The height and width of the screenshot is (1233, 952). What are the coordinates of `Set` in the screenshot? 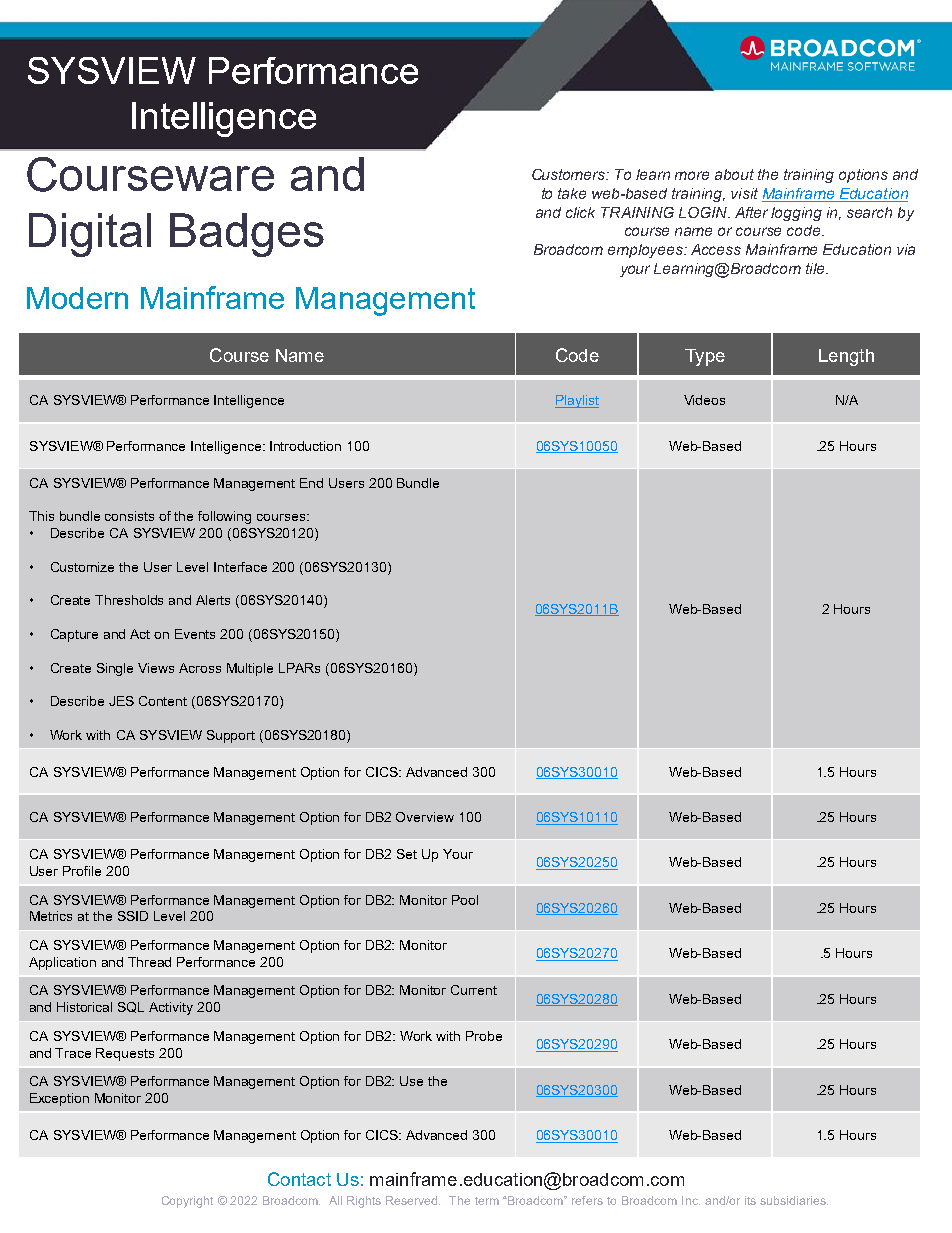 It's located at (407, 854).
